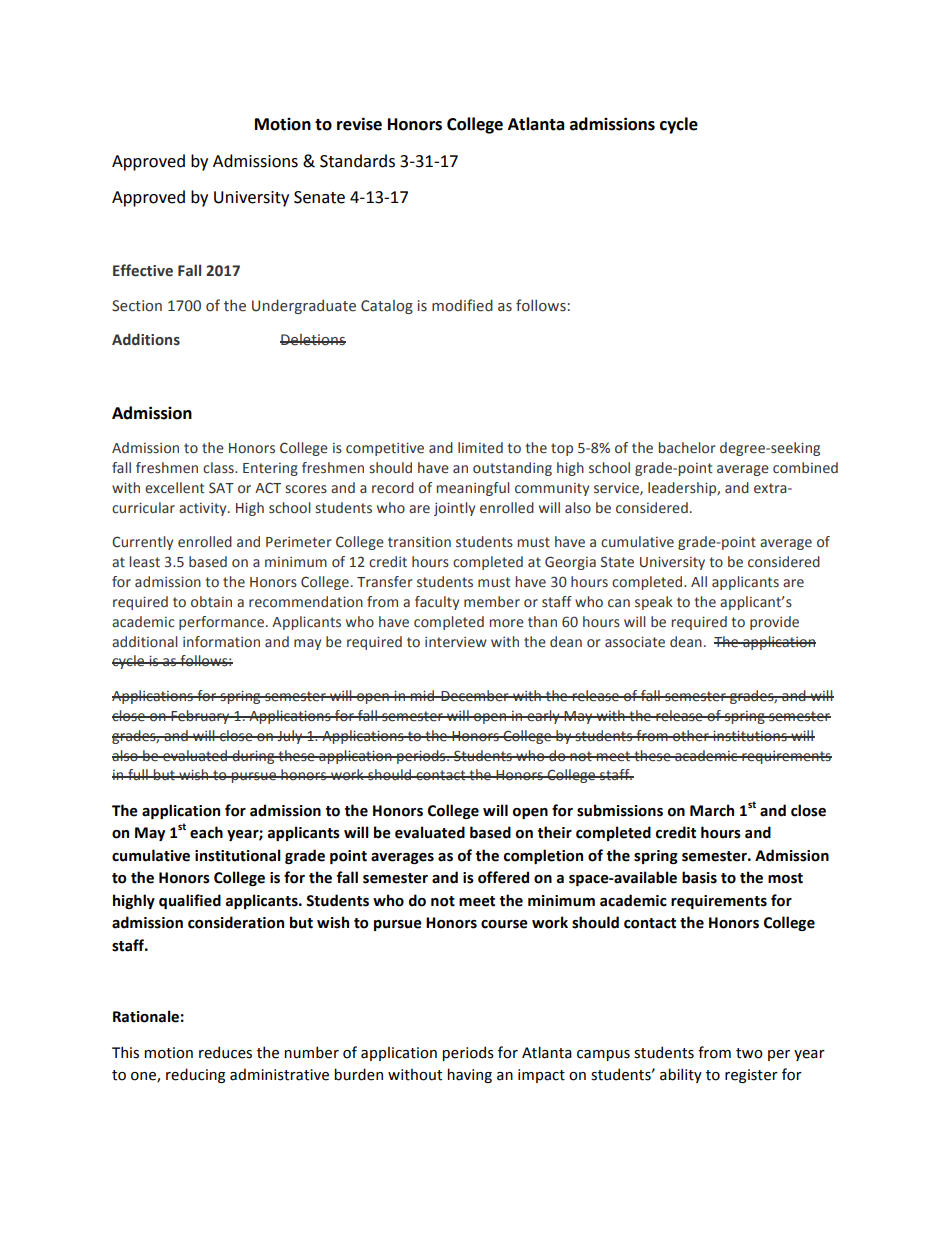 This screenshot has height=1233, width=952. Describe the element at coordinates (462, 305) in the screenshot. I see `modified` at that location.
